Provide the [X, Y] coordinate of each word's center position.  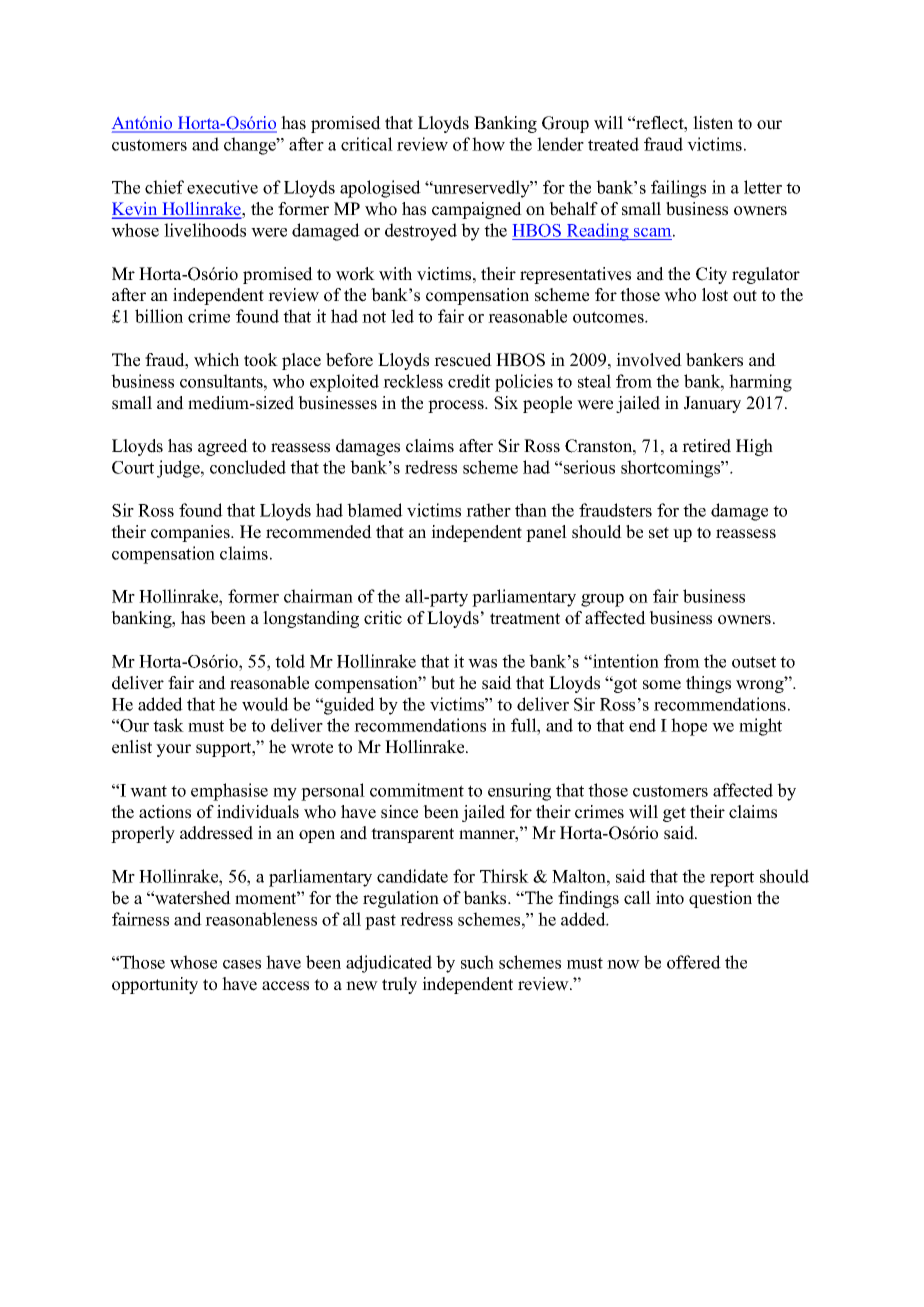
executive [222, 187]
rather [488, 510]
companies [191, 533]
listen [713, 123]
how [488, 144]
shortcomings [671, 469]
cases [242, 964]
